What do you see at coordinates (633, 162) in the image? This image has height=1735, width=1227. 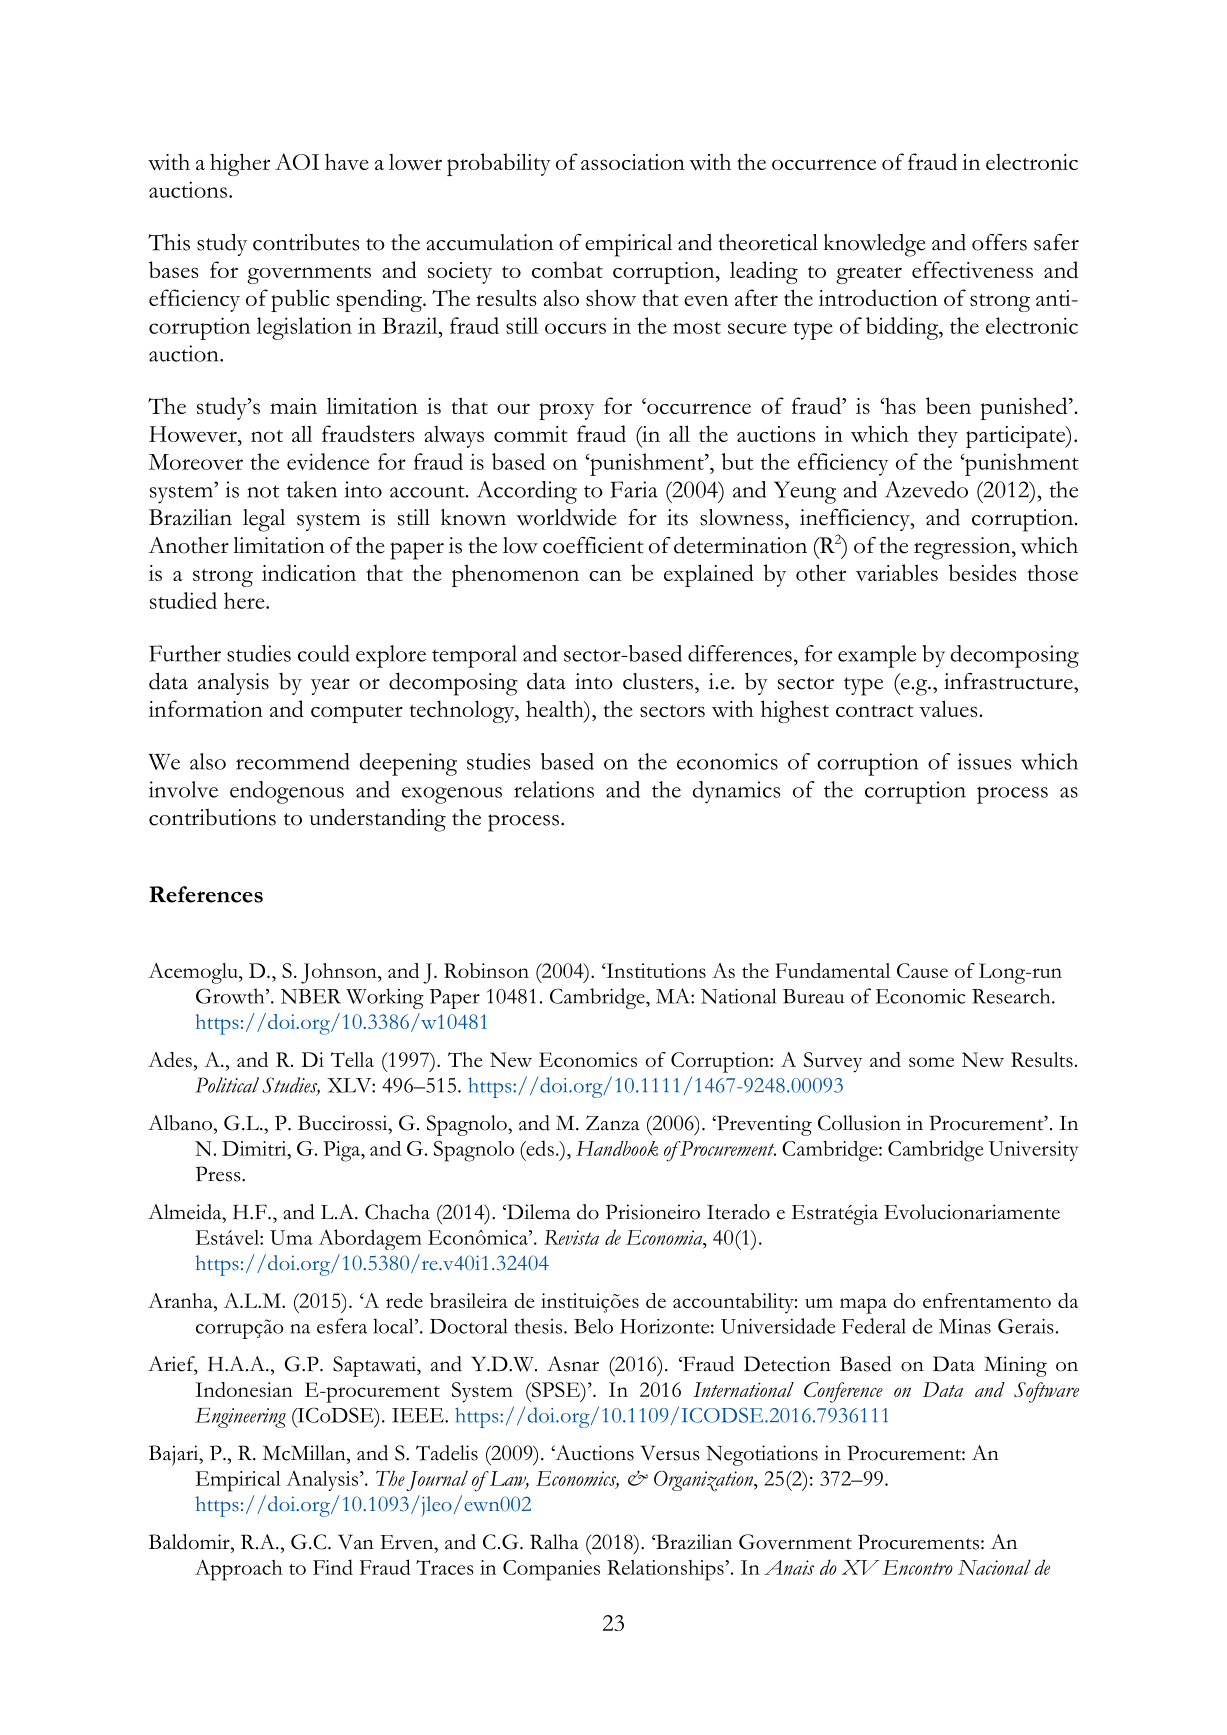 I see `association` at bounding box center [633, 162].
